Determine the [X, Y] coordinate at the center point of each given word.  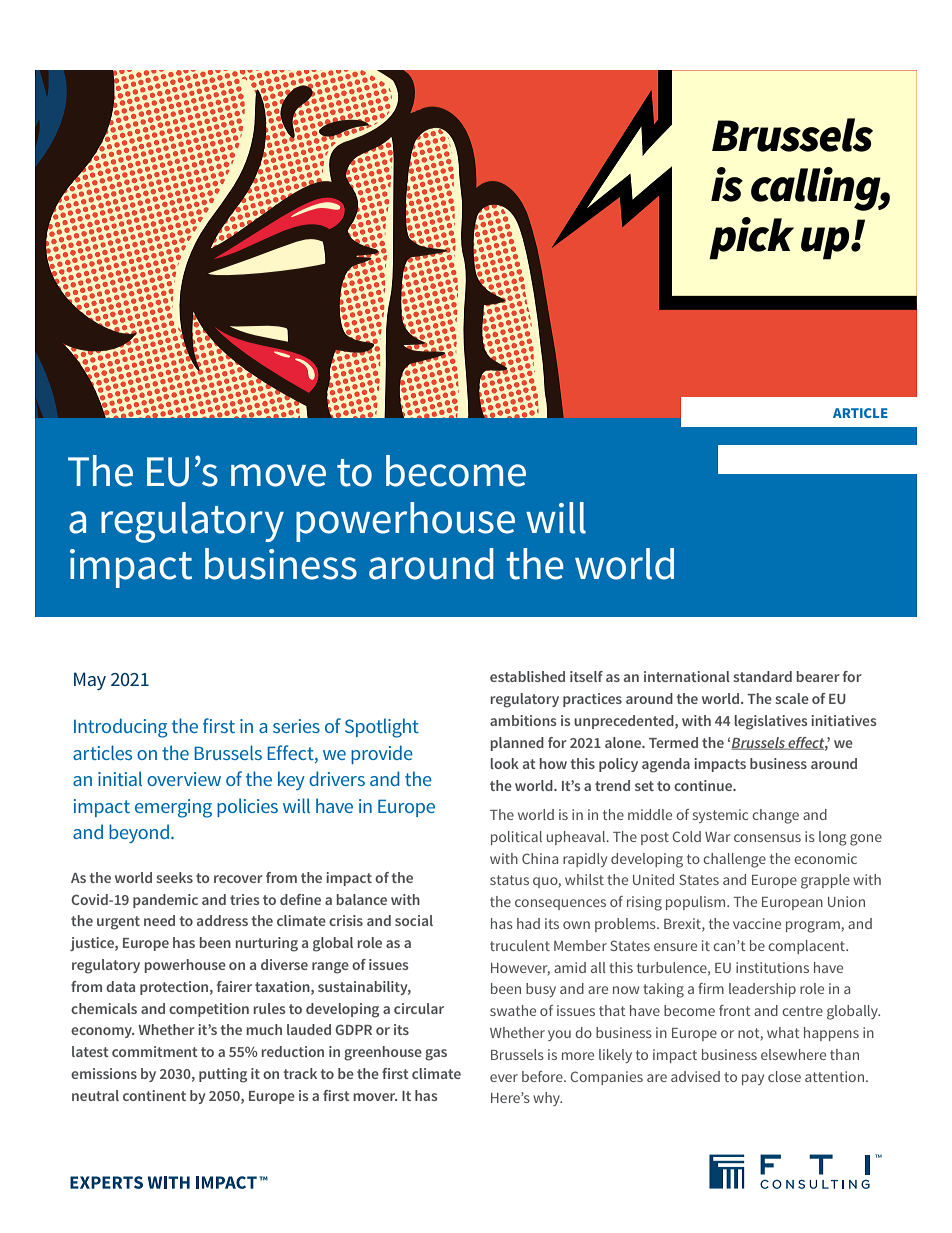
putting [223, 1075]
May [90, 681]
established [527, 676]
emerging [173, 808]
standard [762, 676]
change [775, 816]
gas [436, 1055]
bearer [818, 676]
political [516, 838]
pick [751, 238]
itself [586, 676]
